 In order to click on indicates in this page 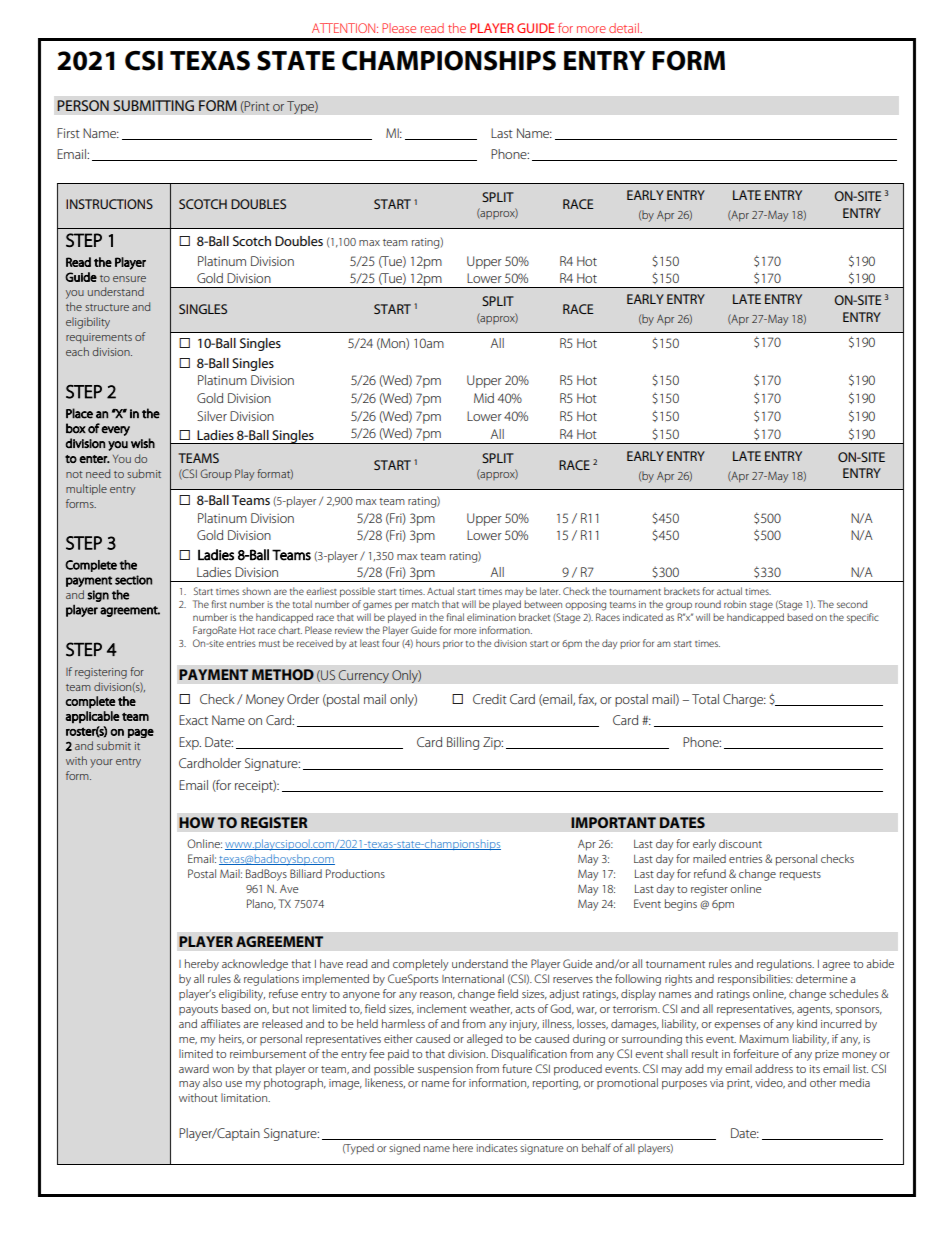, I will do `click(497, 1148)`.
